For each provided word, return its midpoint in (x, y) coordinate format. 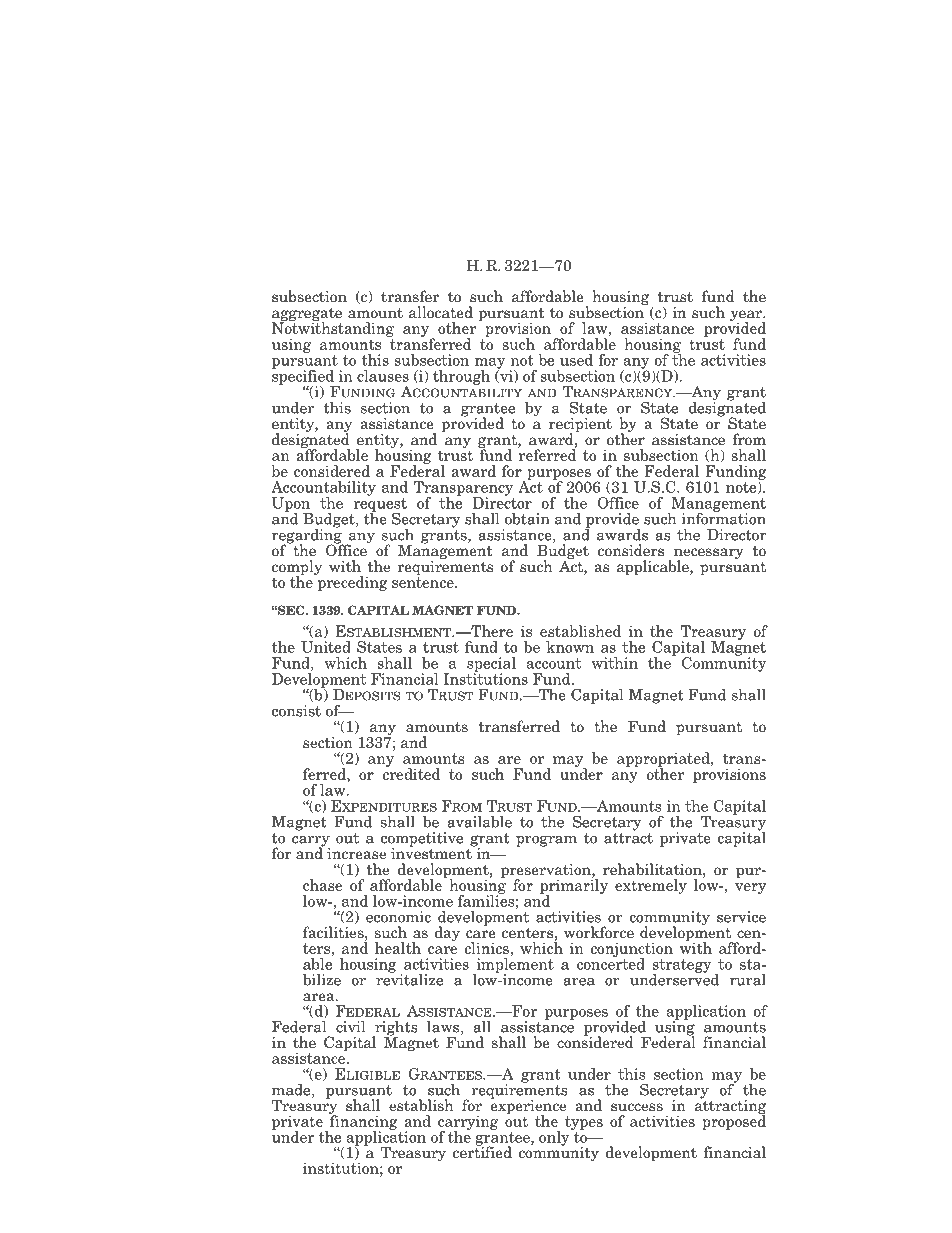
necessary (709, 555)
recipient (580, 426)
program (546, 841)
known (570, 647)
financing (363, 1122)
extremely (651, 886)
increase (356, 854)
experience (529, 1107)
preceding (351, 582)
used (576, 360)
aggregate (307, 315)
